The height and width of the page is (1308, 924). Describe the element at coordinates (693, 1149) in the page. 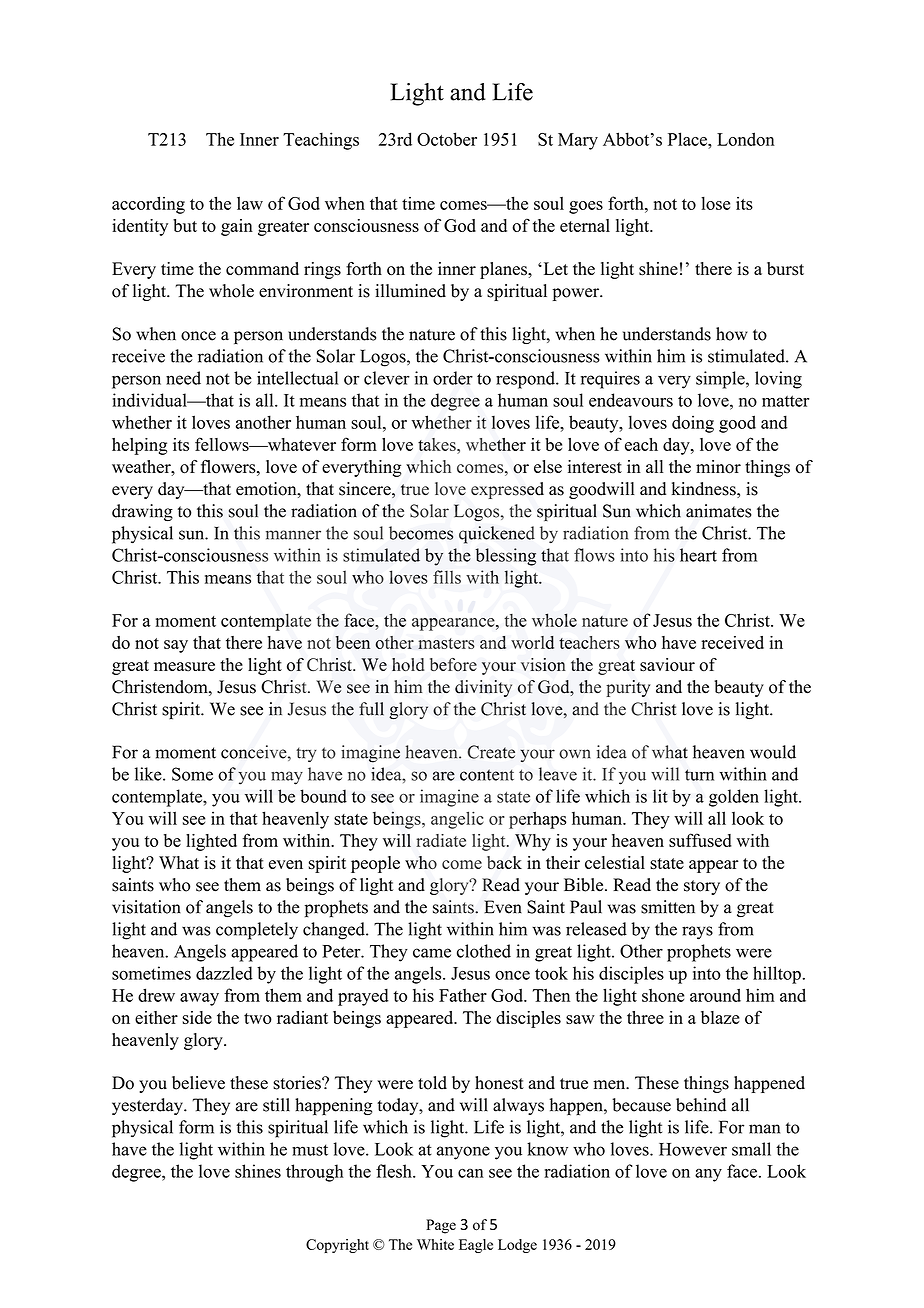

I see `However` at that location.
